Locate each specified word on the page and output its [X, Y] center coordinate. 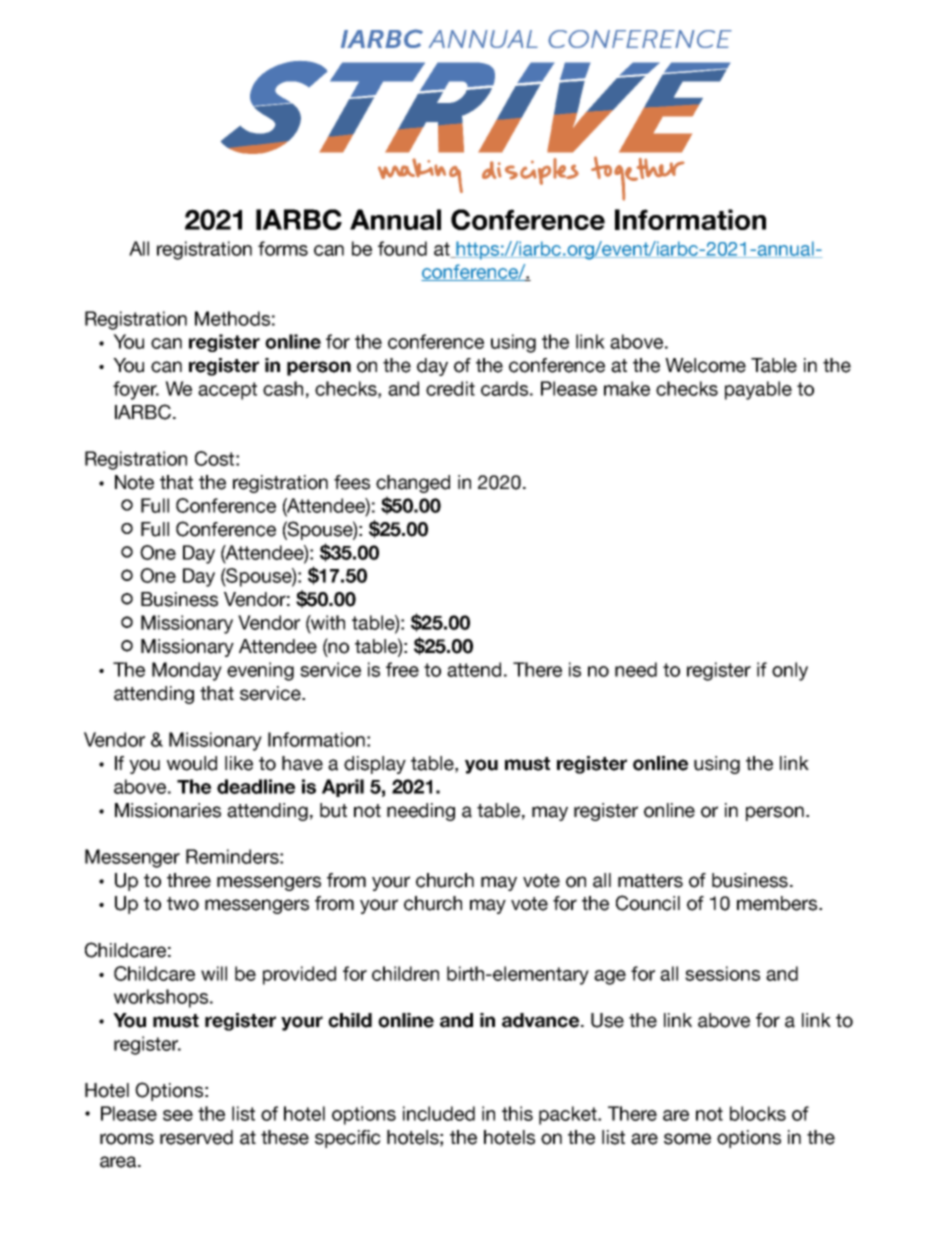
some [687, 1139]
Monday [187, 671]
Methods [232, 318]
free [402, 669]
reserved [196, 1137]
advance [542, 1020]
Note [134, 482]
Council [648, 903]
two [183, 904]
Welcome [705, 365]
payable [758, 390]
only [790, 671]
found [402, 248]
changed [413, 484]
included [439, 1113]
